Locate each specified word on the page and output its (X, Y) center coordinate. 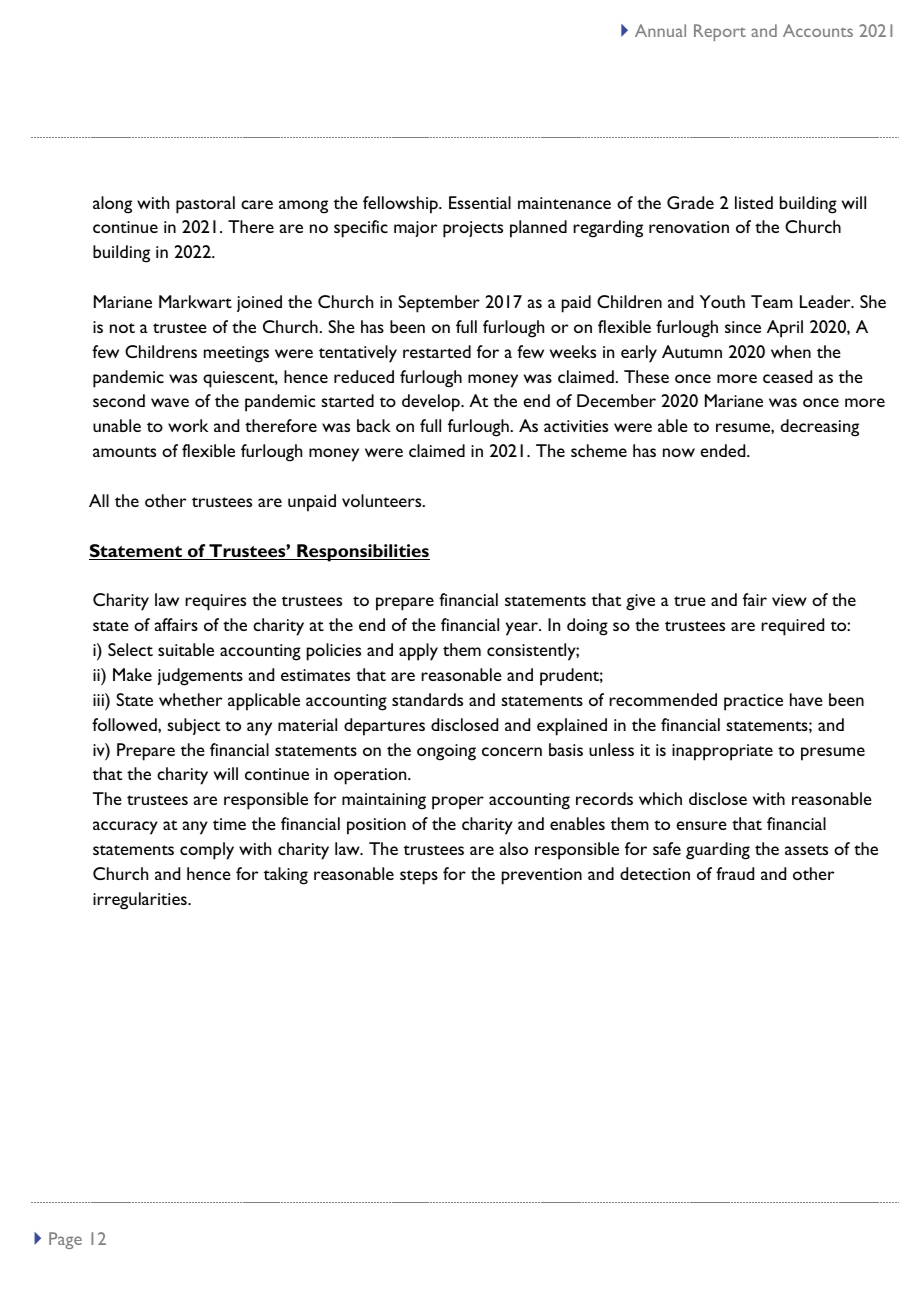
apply (418, 652)
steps (419, 877)
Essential (480, 202)
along (112, 205)
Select (130, 649)
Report (720, 32)
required (792, 627)
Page (65, 1240)
